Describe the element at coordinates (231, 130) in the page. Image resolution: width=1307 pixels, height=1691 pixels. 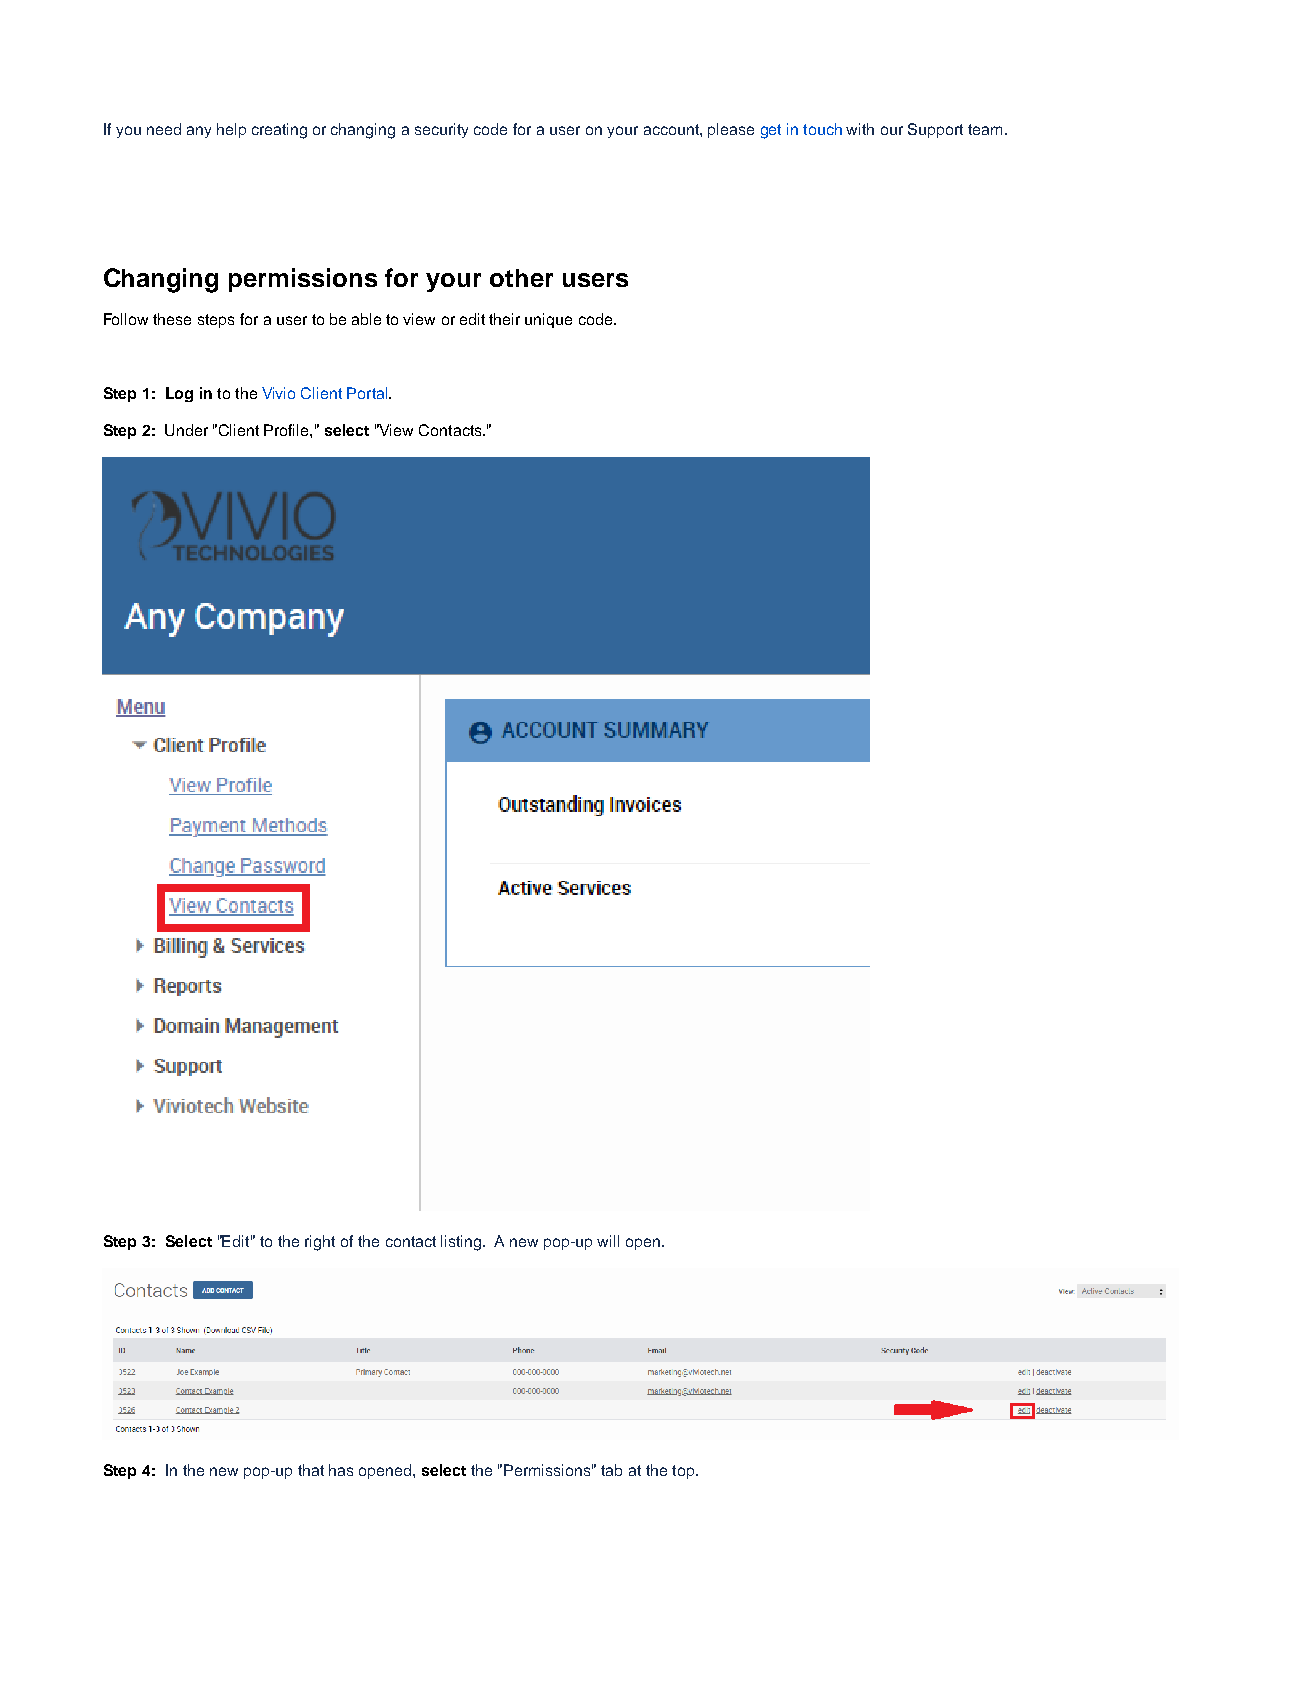
I see `help` at that location.
